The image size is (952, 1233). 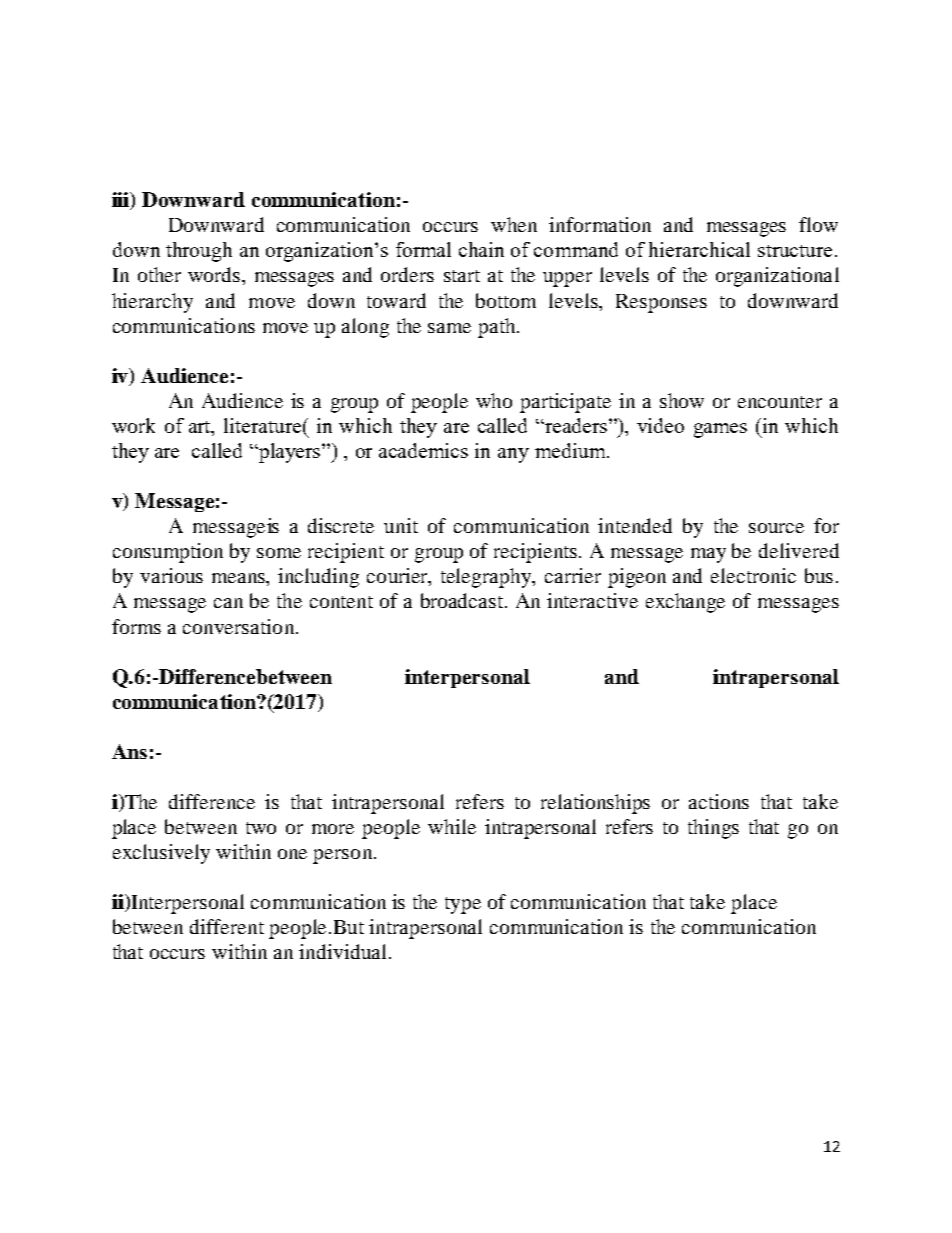 I want to click on broadcast, so click(x=462, y=600).
